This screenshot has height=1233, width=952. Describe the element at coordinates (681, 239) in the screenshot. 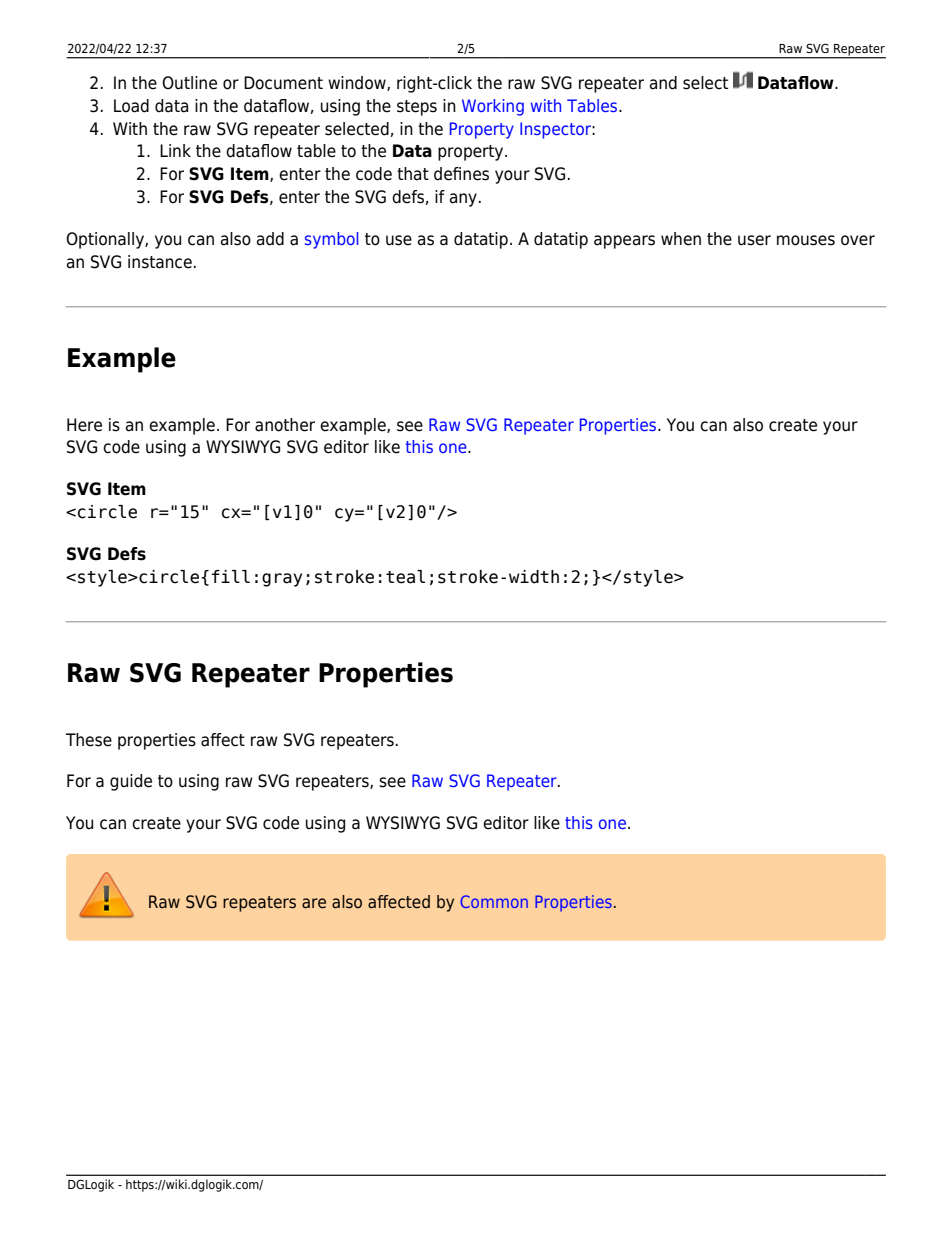

I see `when` at that location.
